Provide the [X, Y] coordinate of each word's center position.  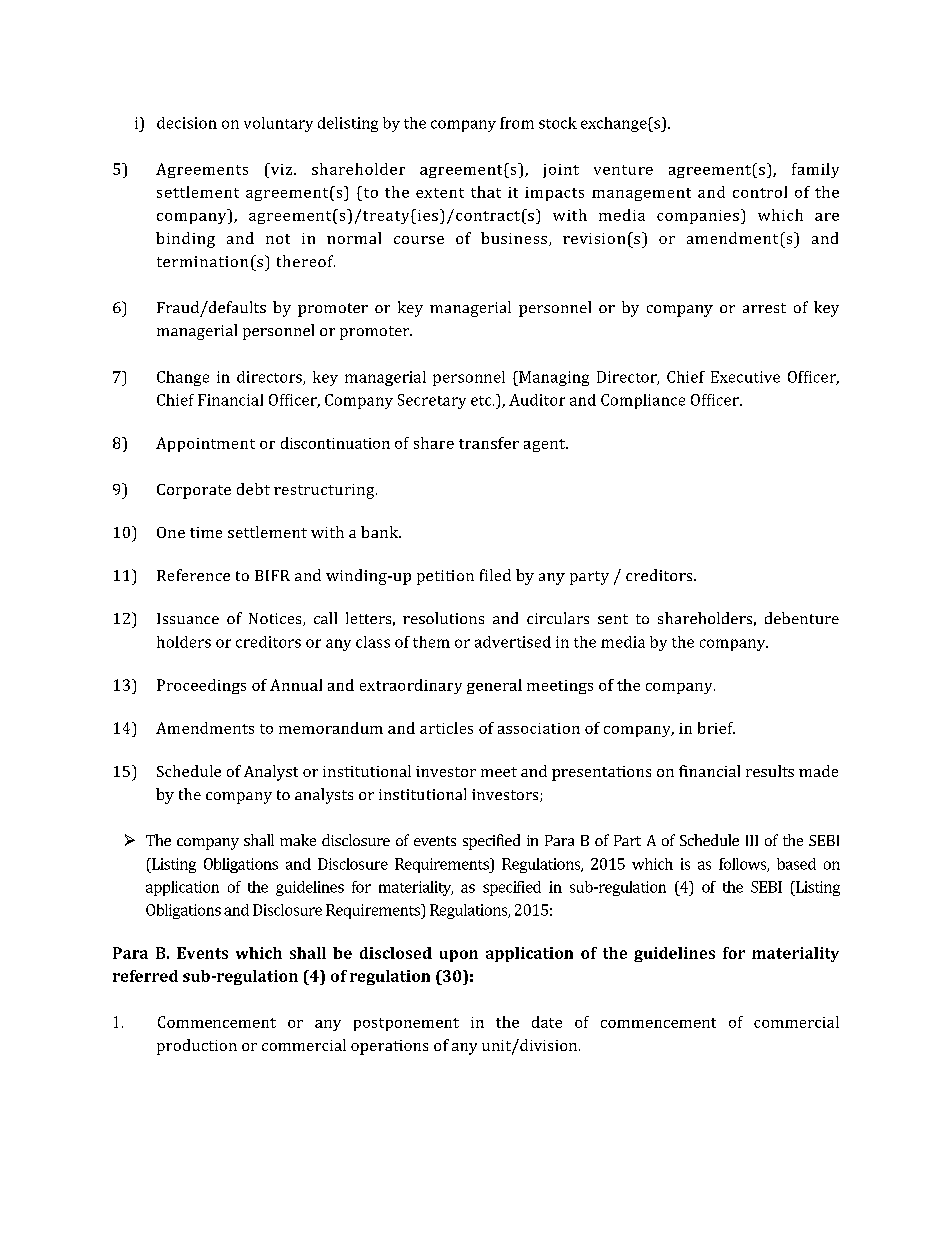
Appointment [205, 444]
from [517, 123]
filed [495, 575]
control [760, 192]
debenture [802, 618]
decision [187, 123]
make [298, 840]
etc [482, 401]
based [796, 864]
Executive [745, 377]
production [197, 1047]
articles [446, 728]
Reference [193, 575]
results [770, 771]
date [547, 1022]
